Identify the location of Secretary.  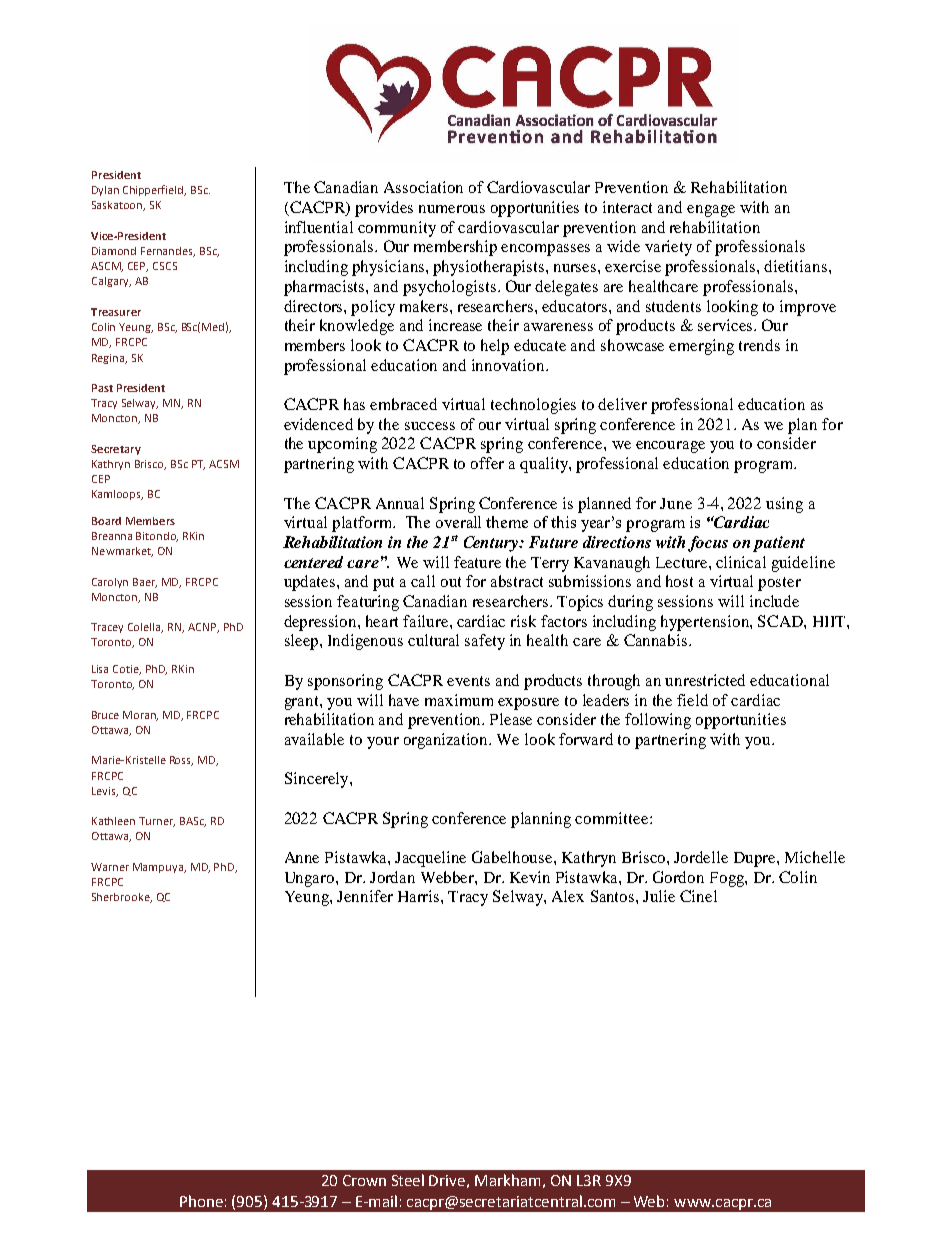
(116, 450).
